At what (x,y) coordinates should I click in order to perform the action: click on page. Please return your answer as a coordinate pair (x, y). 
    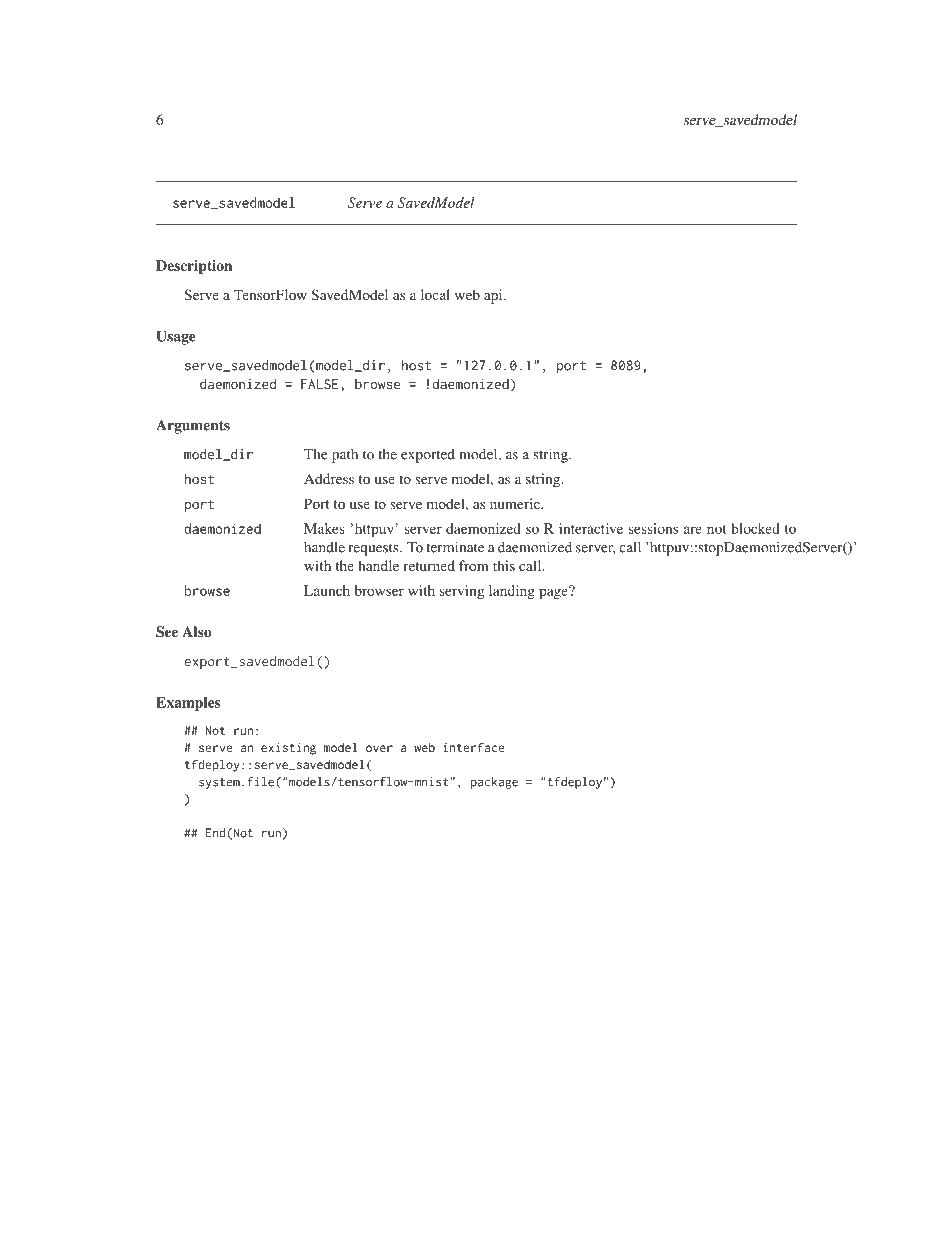
    Looking at the image, I should click on (554, 592).
